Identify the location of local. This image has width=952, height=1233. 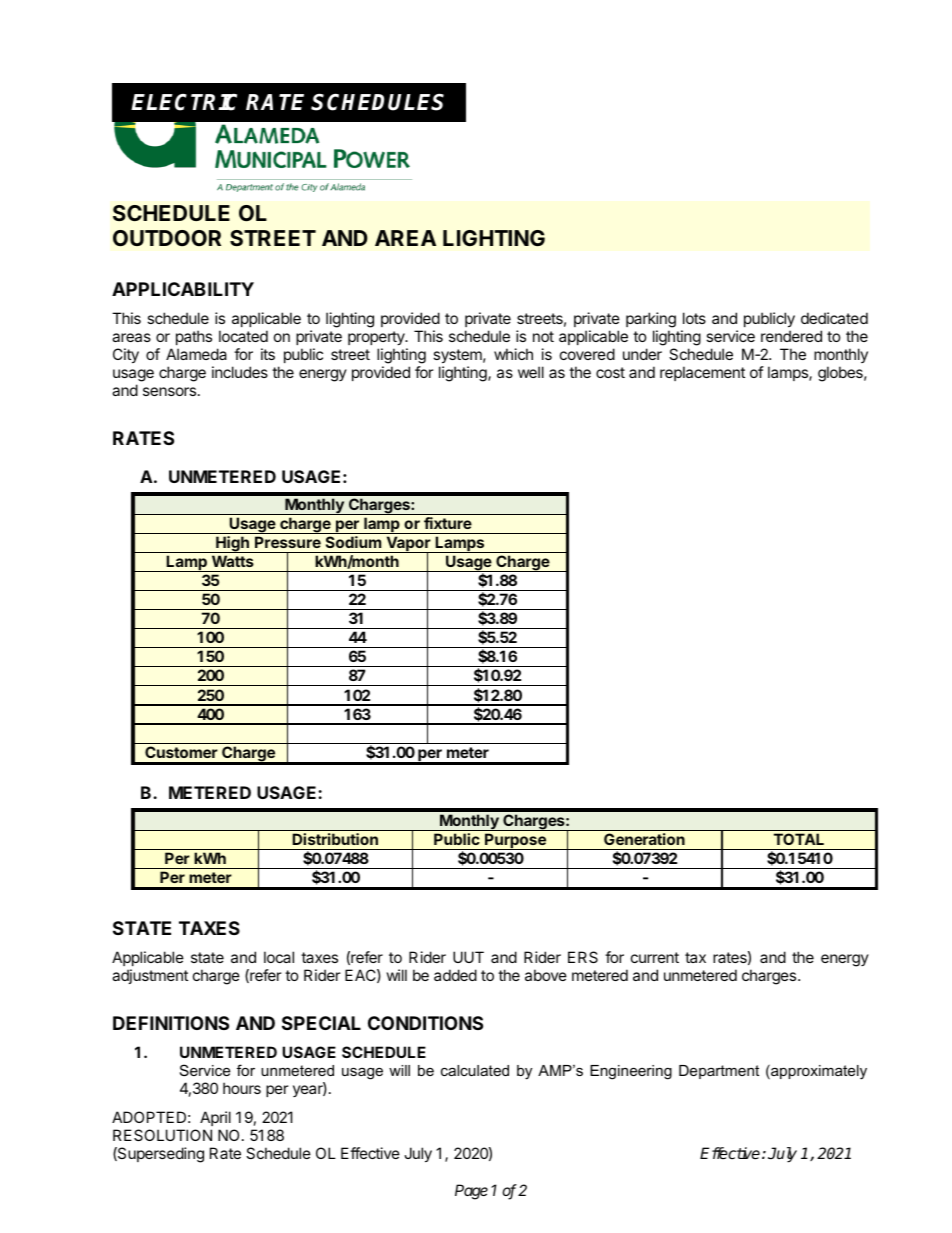
(279, 957).
